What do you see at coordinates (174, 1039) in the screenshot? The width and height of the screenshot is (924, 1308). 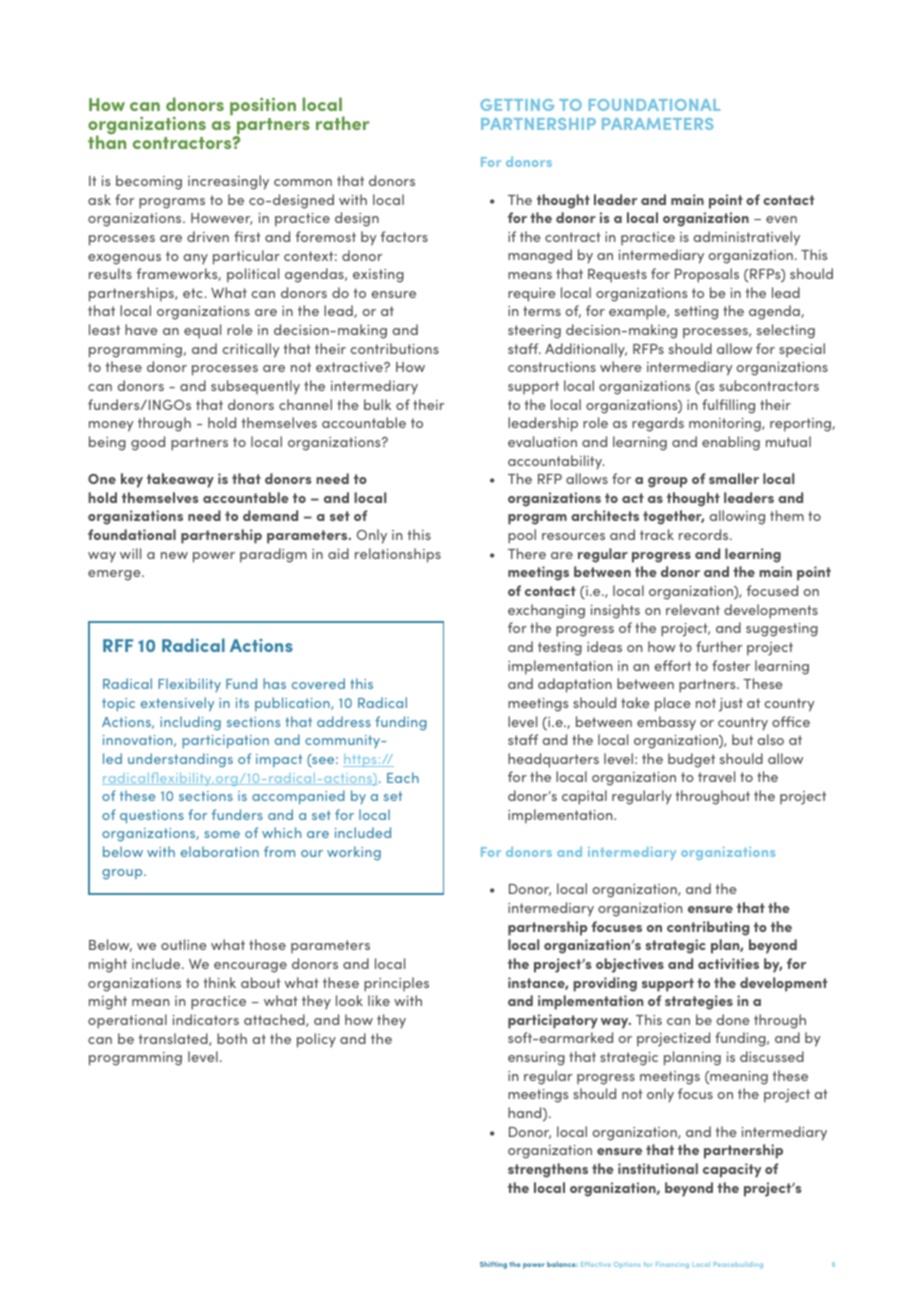 I see `translated` at bounding box center [174, 1039].
